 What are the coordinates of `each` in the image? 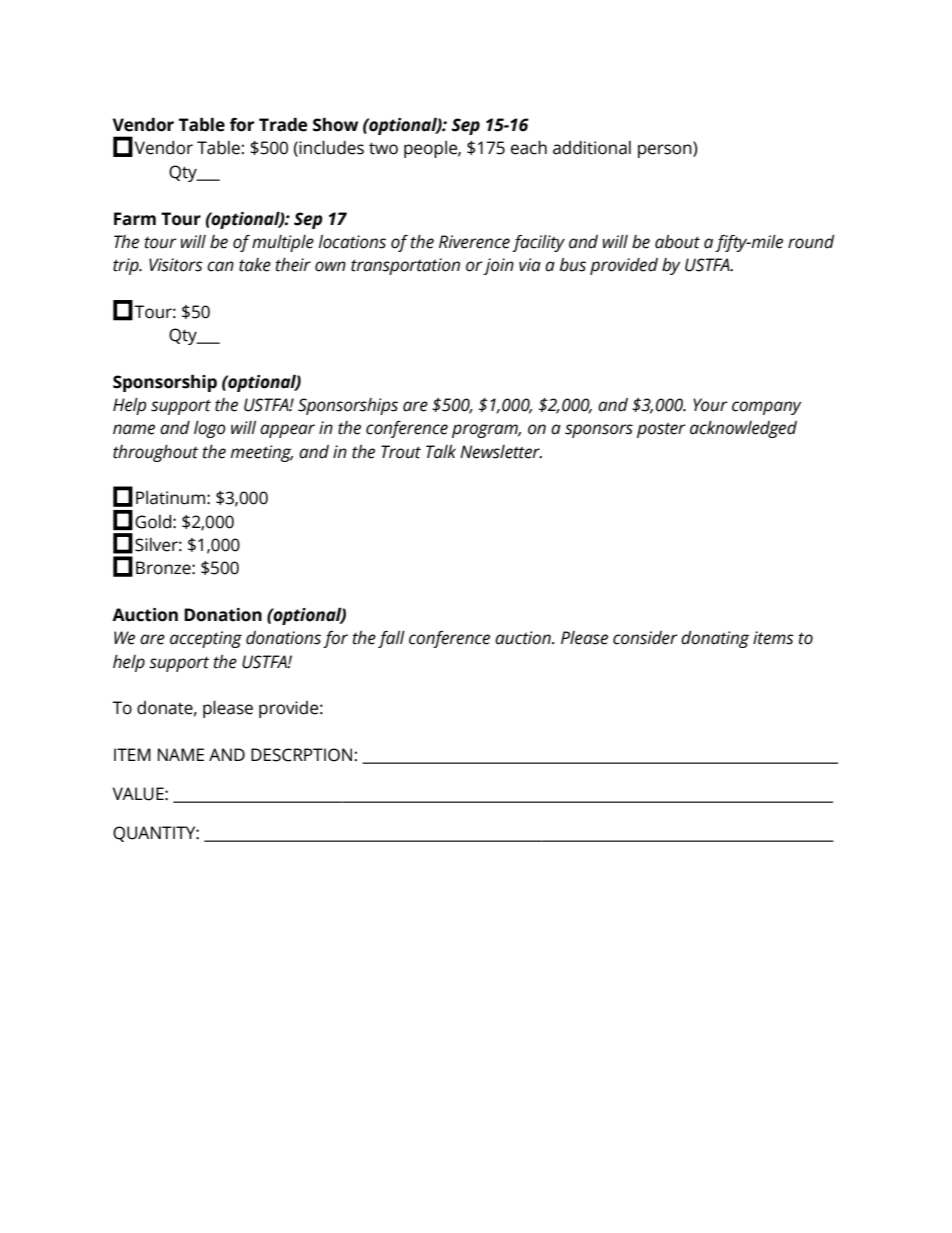 It's located at (529, 148).
